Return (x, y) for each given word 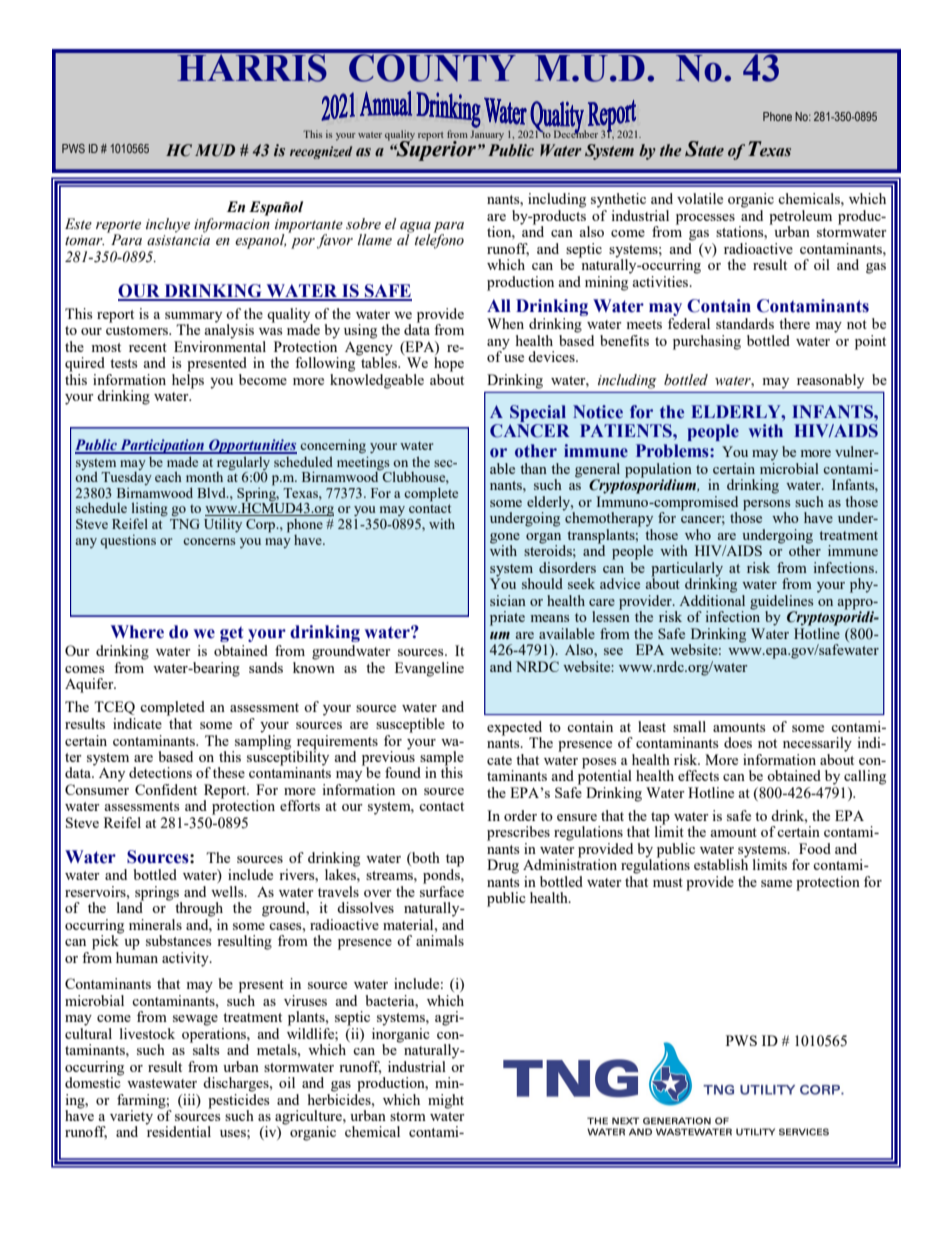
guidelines (781, 603)
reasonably (830, 381)
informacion (232, 224)
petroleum (800, 218)
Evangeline (429, 669)
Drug (503, 866)
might (446, 1101)
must (668, 882)
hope (449, 364)
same (776, 883)
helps (188, 380)
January (487, 135)
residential (178, 1130)
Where (137, 632)
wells (228, 891)
